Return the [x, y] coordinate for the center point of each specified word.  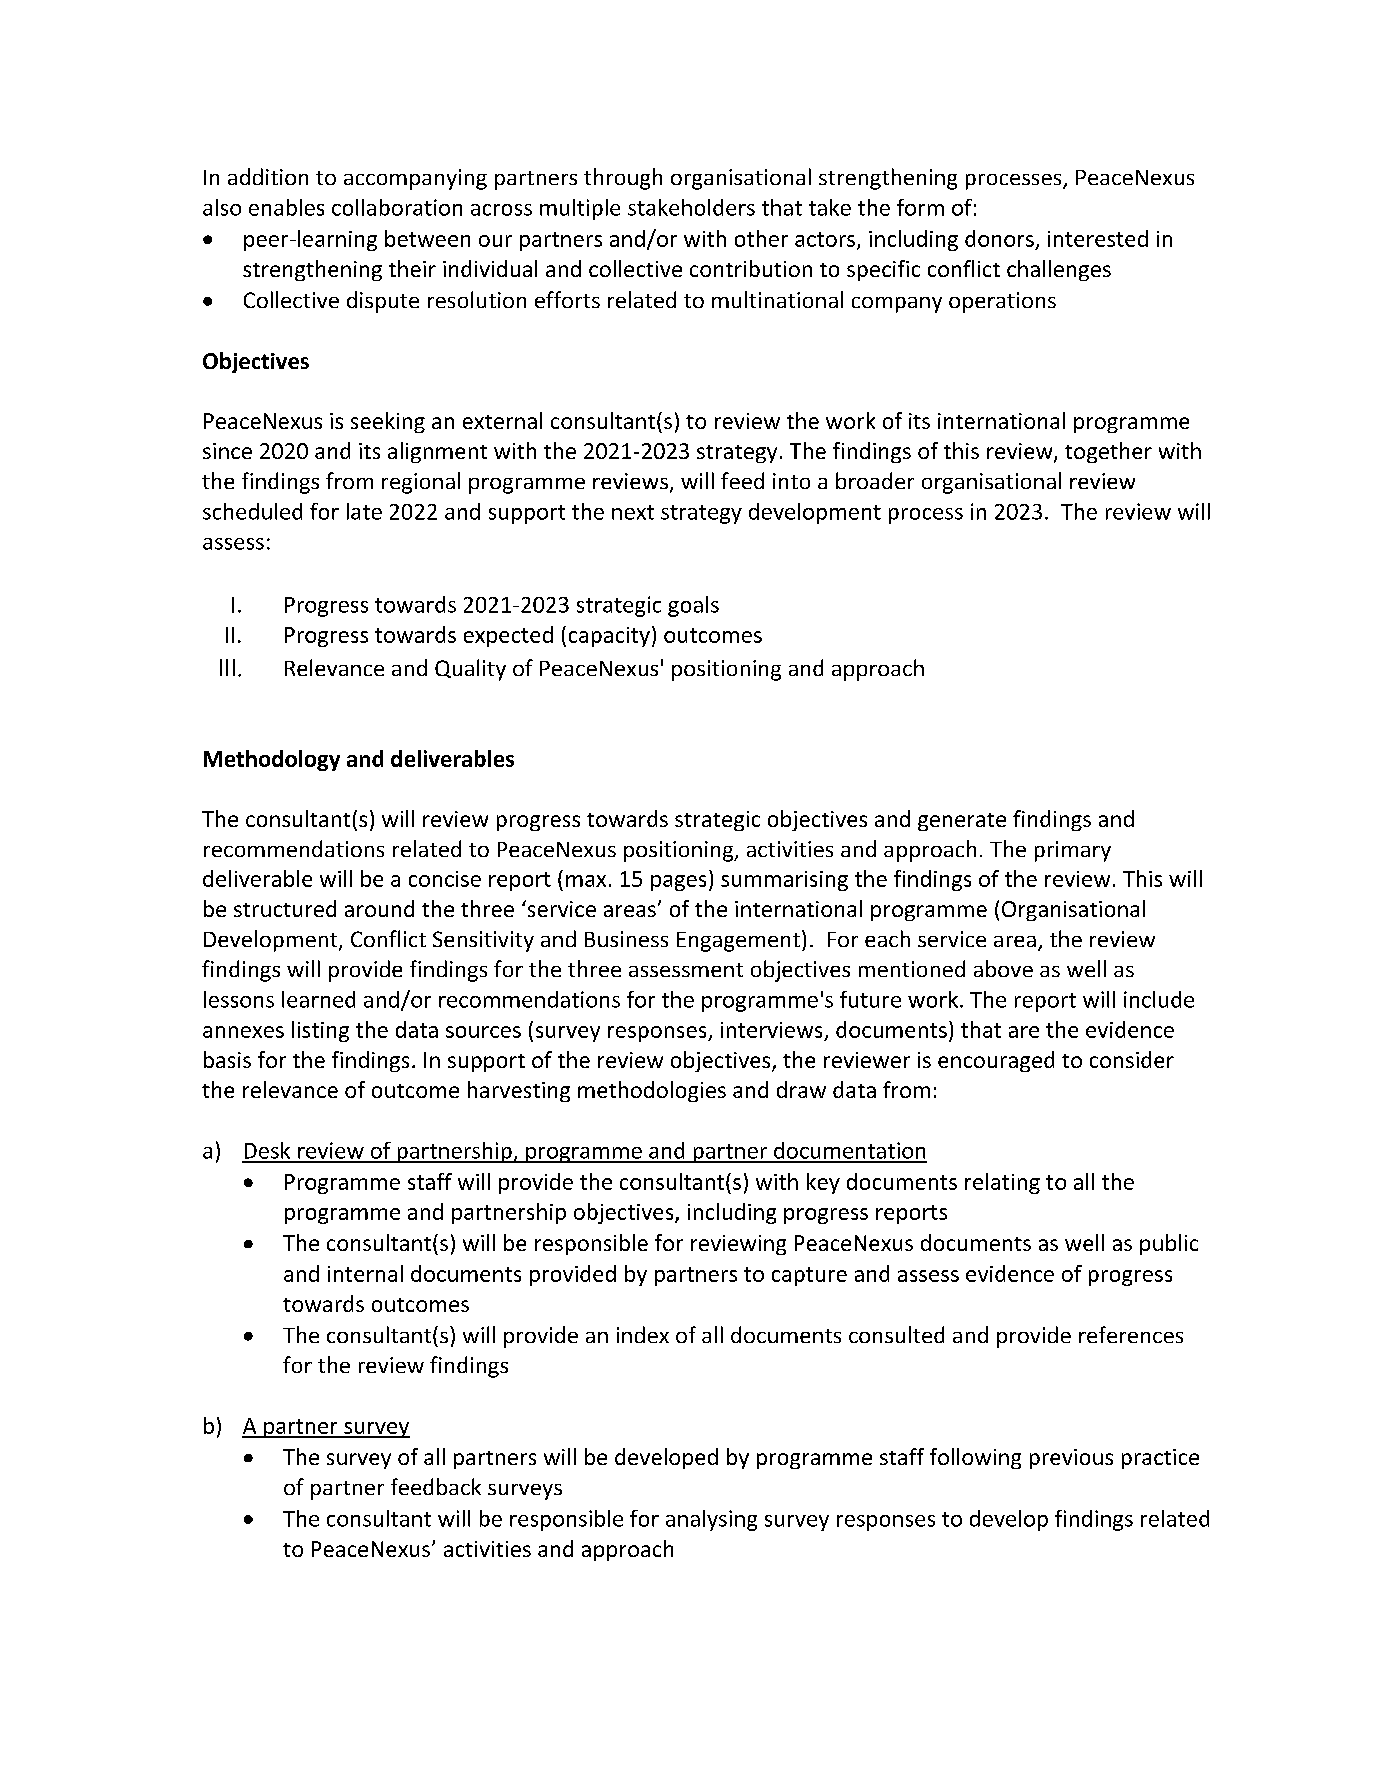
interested [1098, 238]
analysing [711, 1520]
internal [365, 1273]
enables [286, 207]
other [761, 238]
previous [1071, 1459]
